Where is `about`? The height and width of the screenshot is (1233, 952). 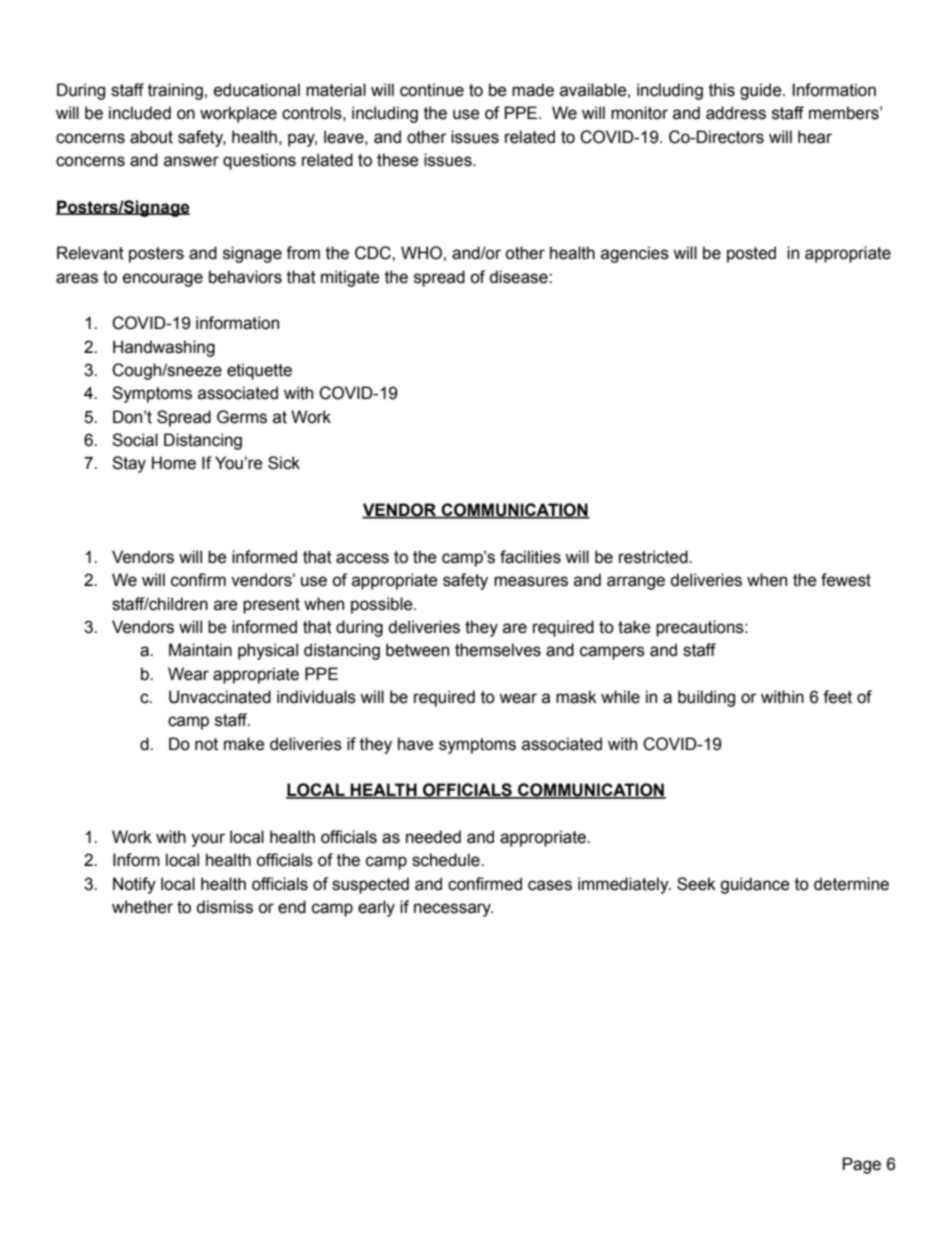
about is located at coordinates (151, 137).
